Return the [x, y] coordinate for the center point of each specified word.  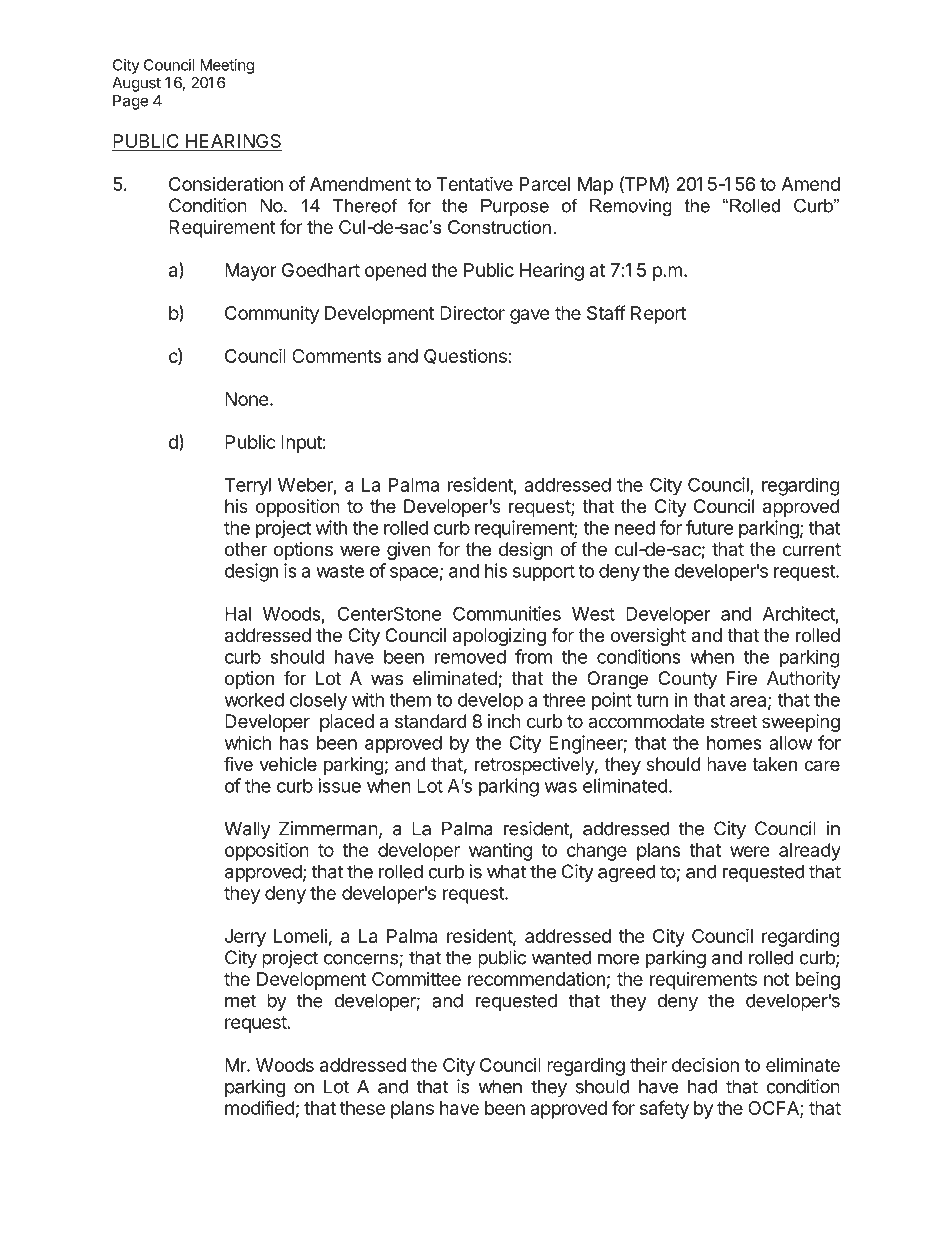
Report [658, 315]
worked [254, 700]
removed [470, 657]
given [409, 551]
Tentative [475, 183]
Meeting [227, 66]
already [810, 852]
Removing [631, 207]
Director [472, 313]
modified [260, 1107]
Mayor [250, 272]
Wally [247, 830]
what [506, 871]
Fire [742, 678]
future [710, 527]
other [246, 549]
